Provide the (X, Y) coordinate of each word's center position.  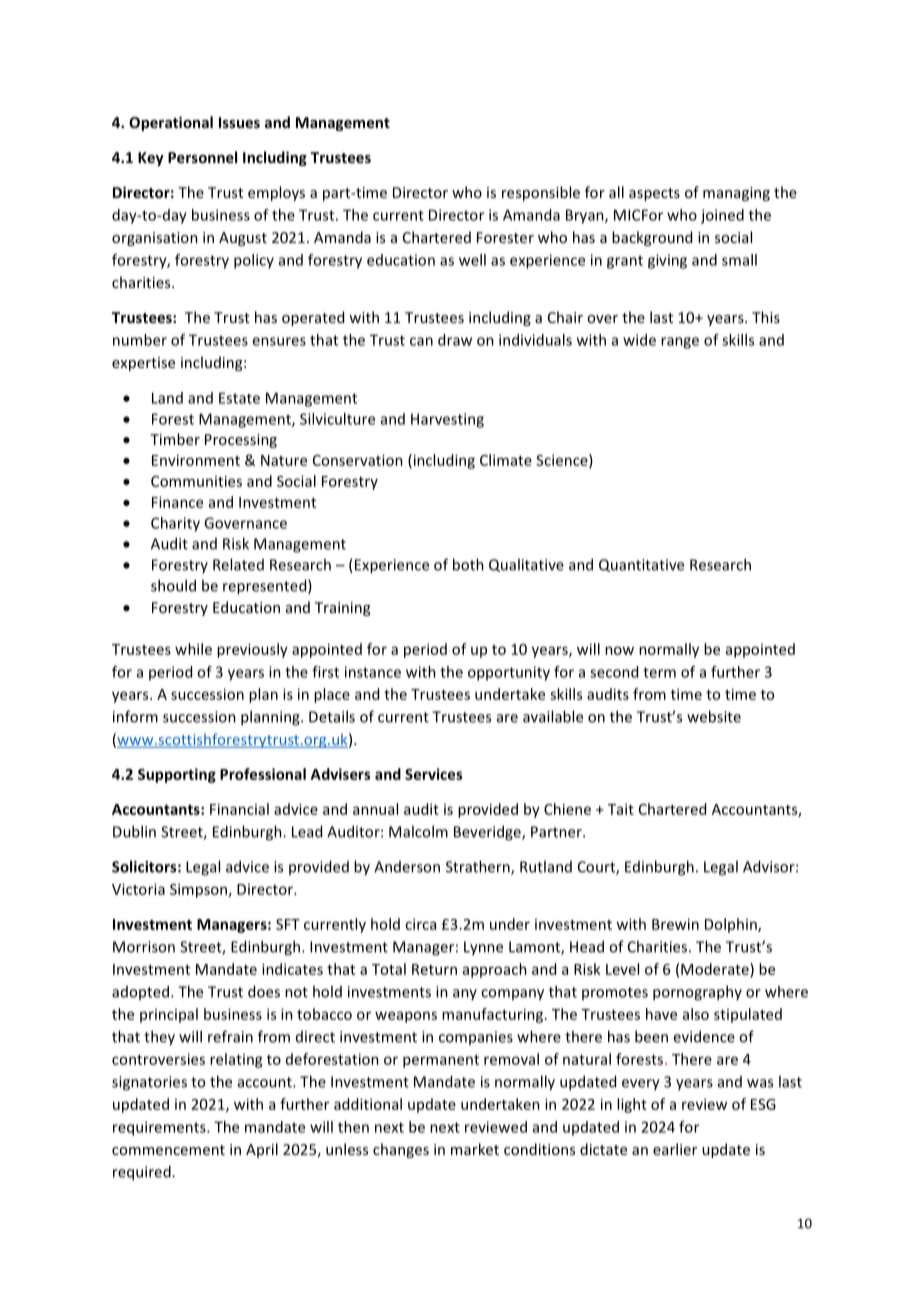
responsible (541, 193)
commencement (168, 1150)
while (193, 649)
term (659, 672)
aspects (654, 194)
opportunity (509, 673)
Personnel (202, 157)
